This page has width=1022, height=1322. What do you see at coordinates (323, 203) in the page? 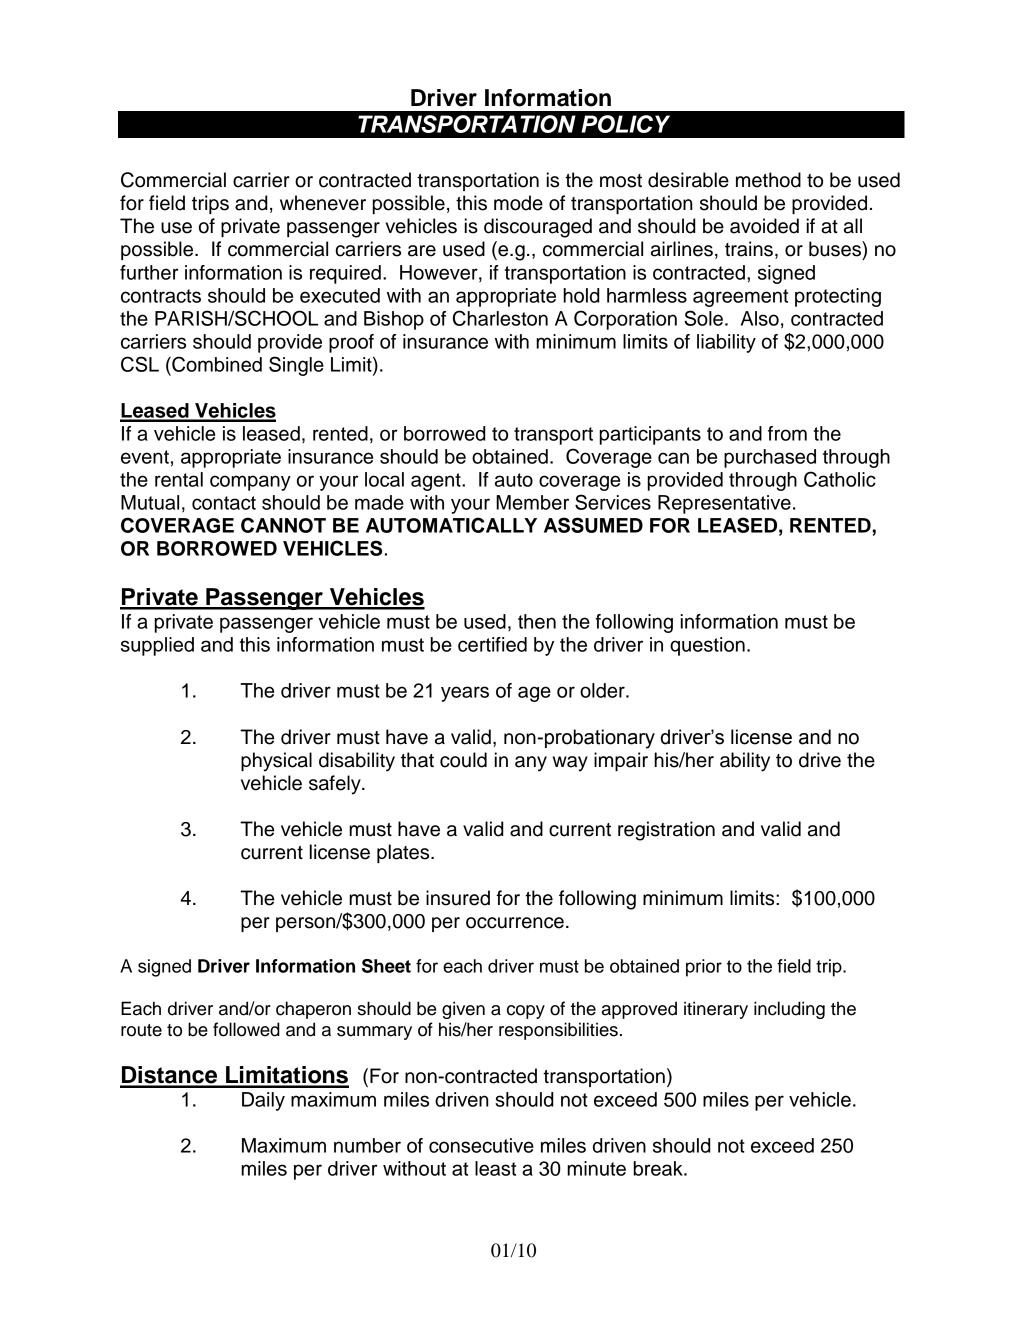
I see `whenever` at bounding box center [323, 203].
